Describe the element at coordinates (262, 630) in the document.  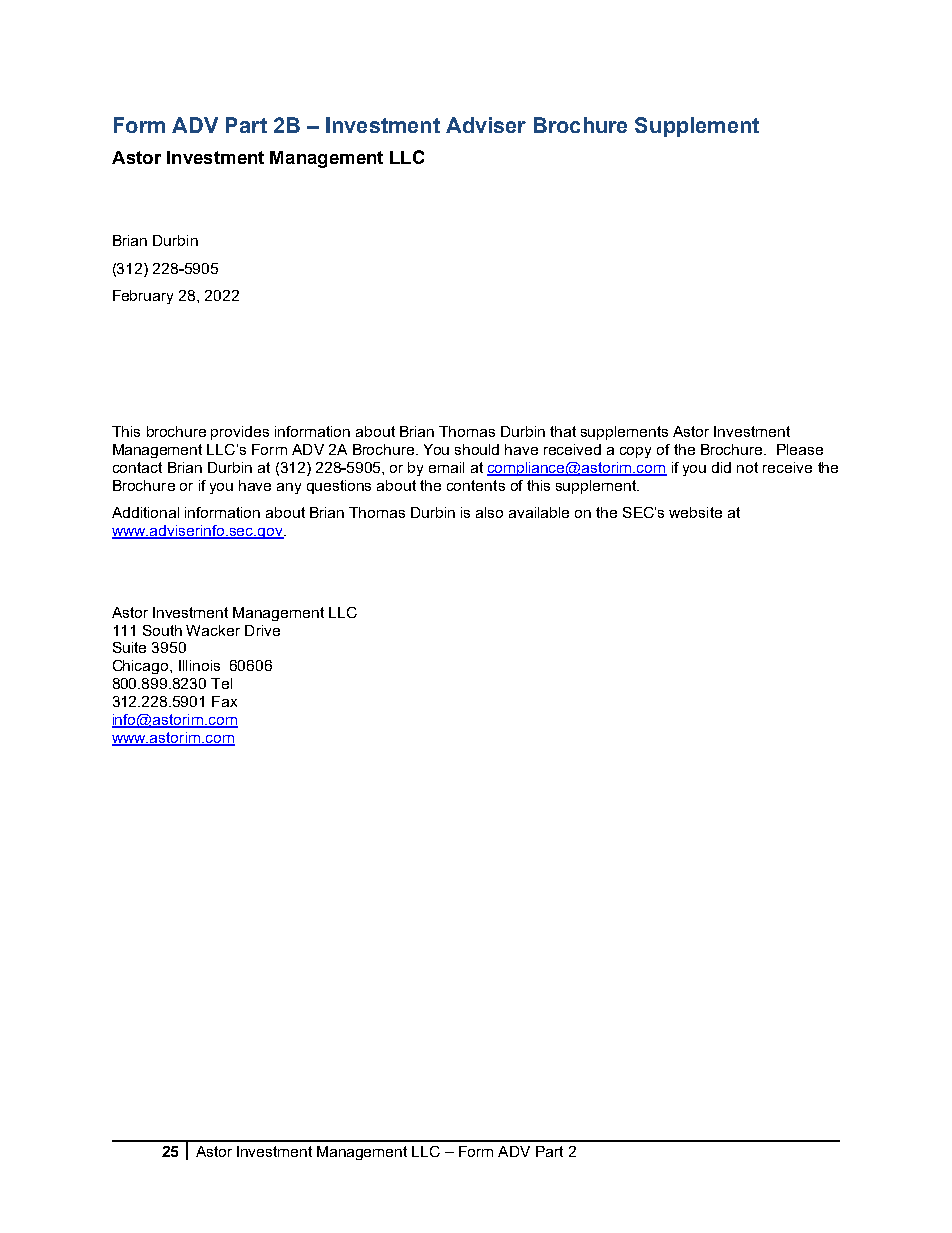
I see `Drive` at that location.
